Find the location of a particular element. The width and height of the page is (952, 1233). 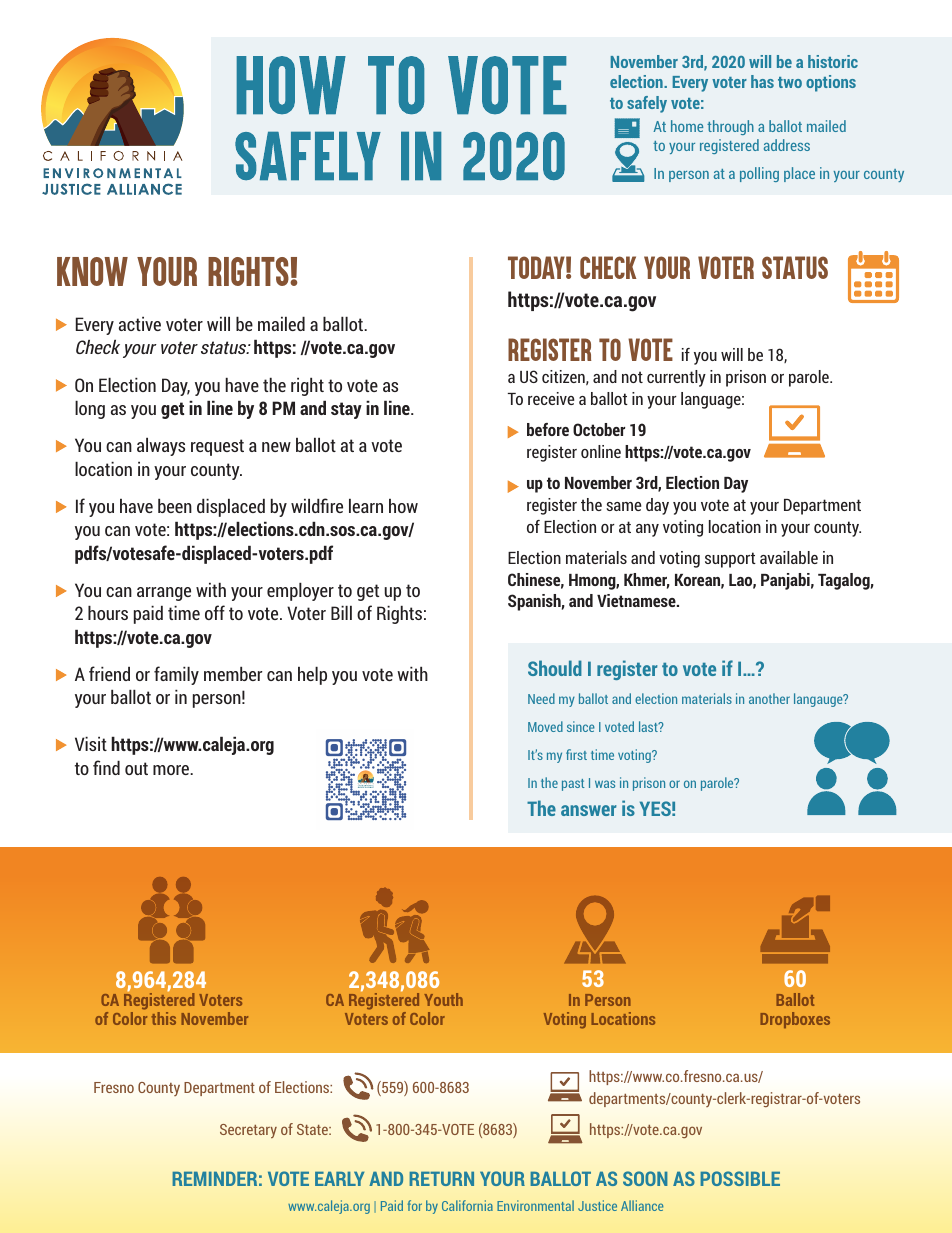

Should is located at coordinates (555, 668).
